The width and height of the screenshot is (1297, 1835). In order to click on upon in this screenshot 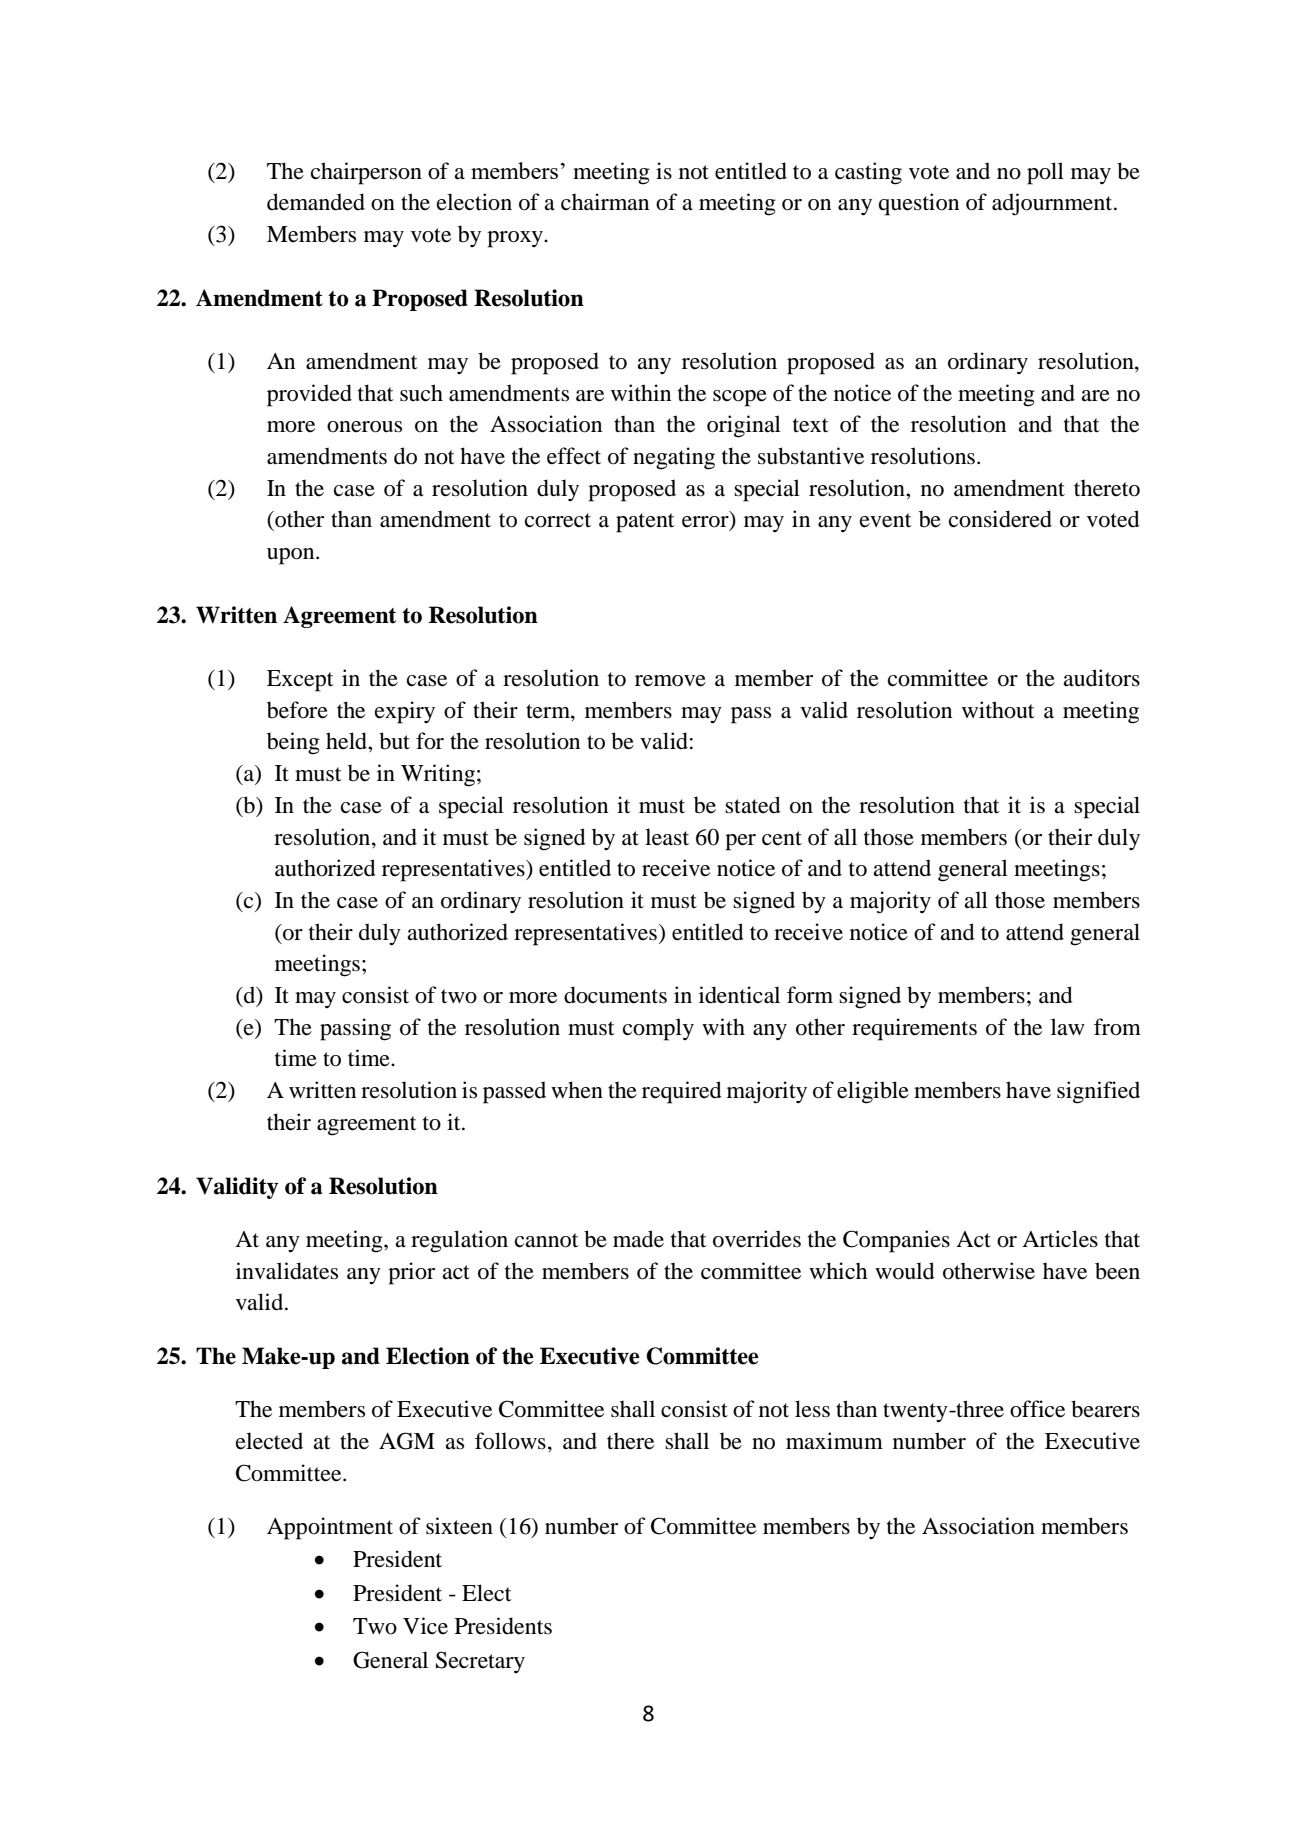, I will do `click(292, 556)`.
